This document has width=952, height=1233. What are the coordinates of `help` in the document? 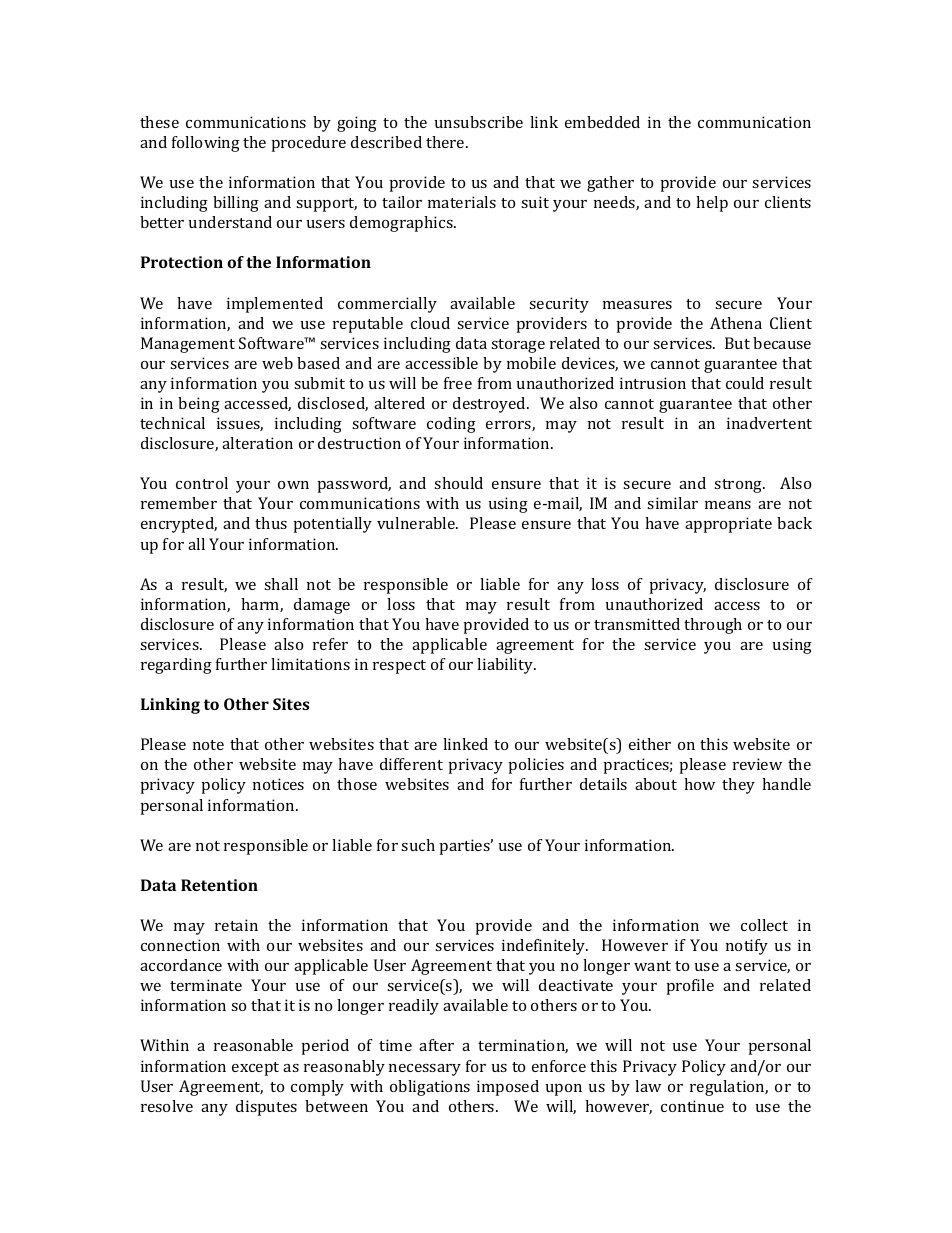 It's located at (712, 204).
